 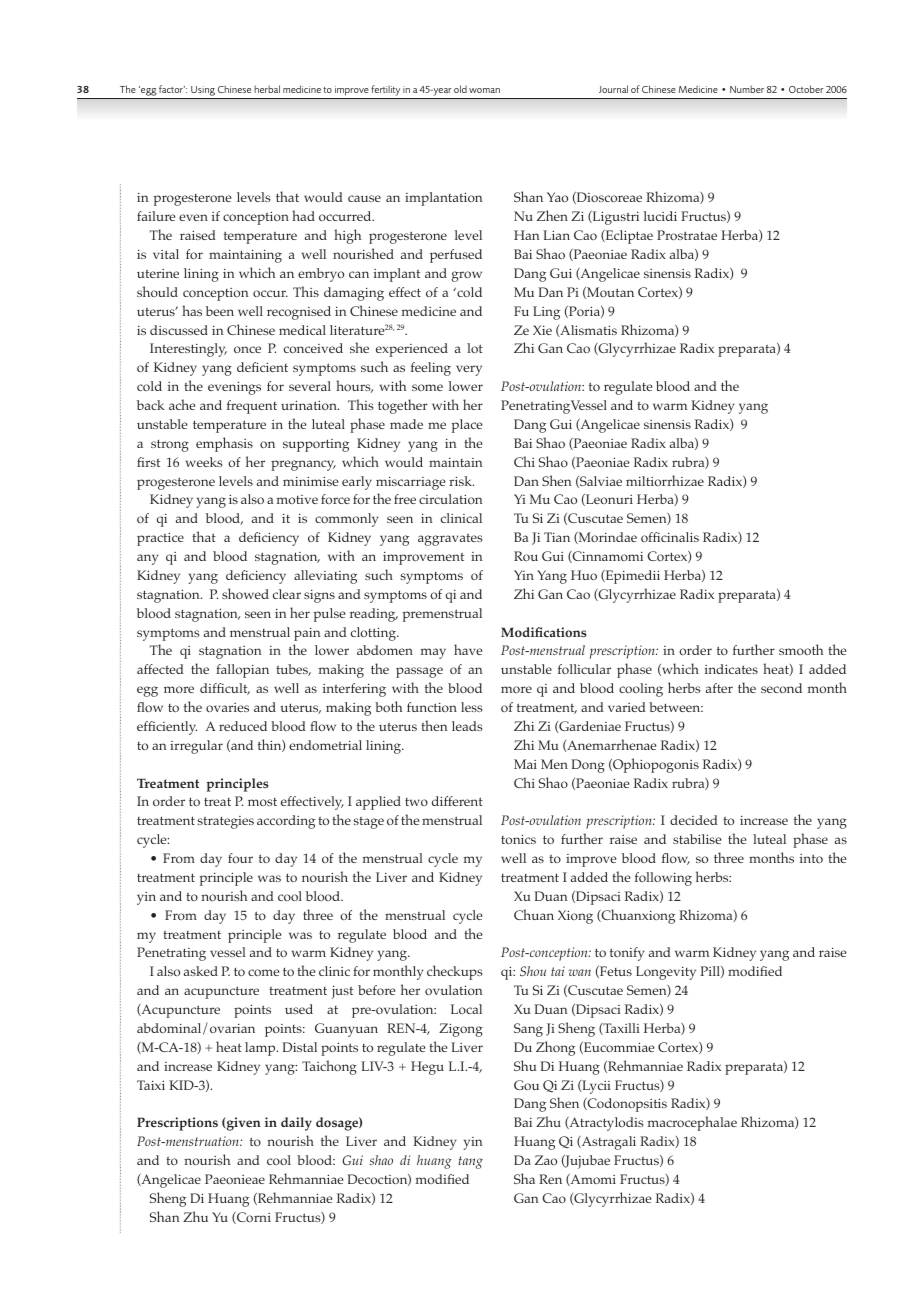 What do you see at coordinates (731, 669) in the document?
I see `indicates` at bounding box center [731, 669].
